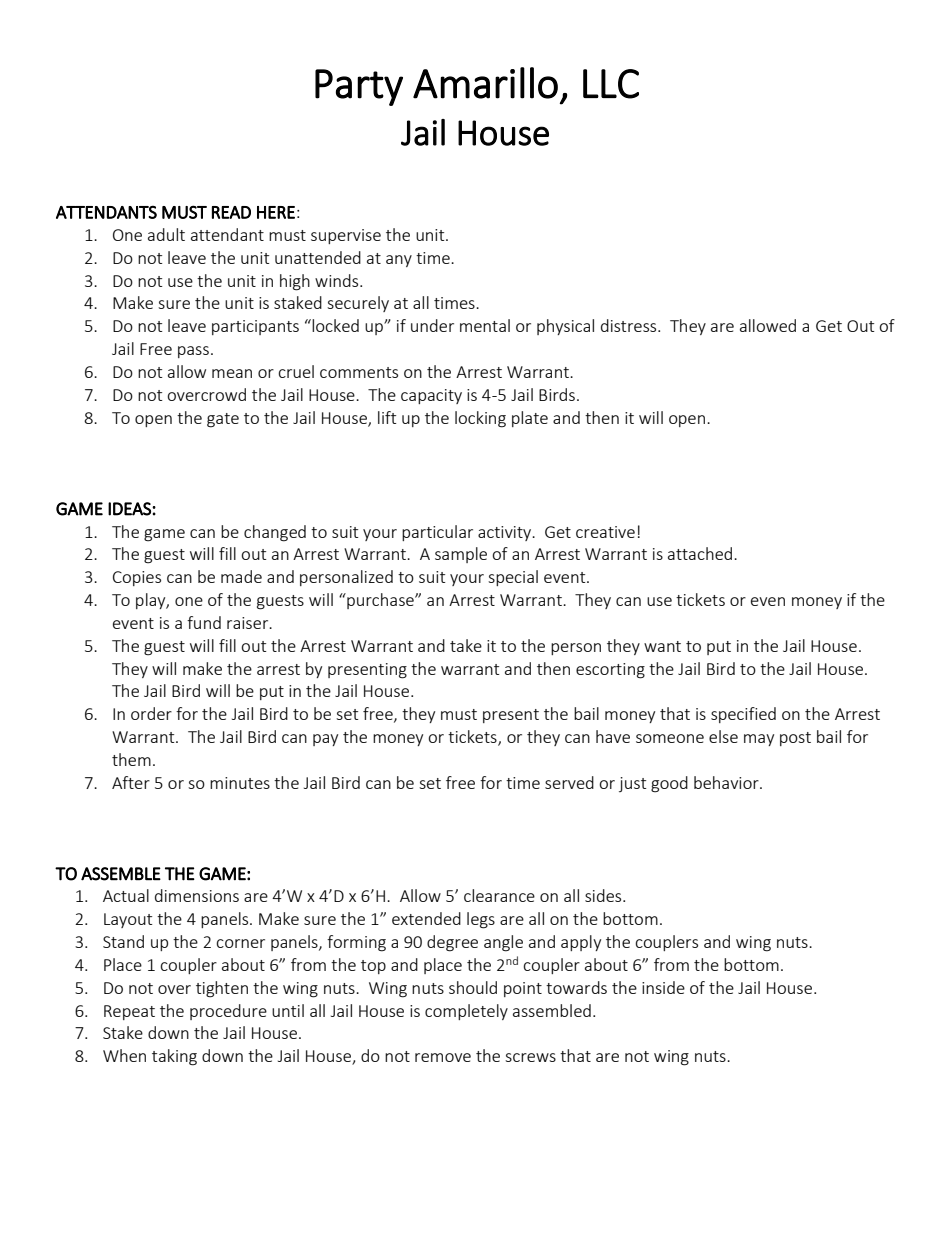 The image size is (952, 1233). Describe the element at coordinates (193, 352) in the screenshot. I see `pass` at that location.
